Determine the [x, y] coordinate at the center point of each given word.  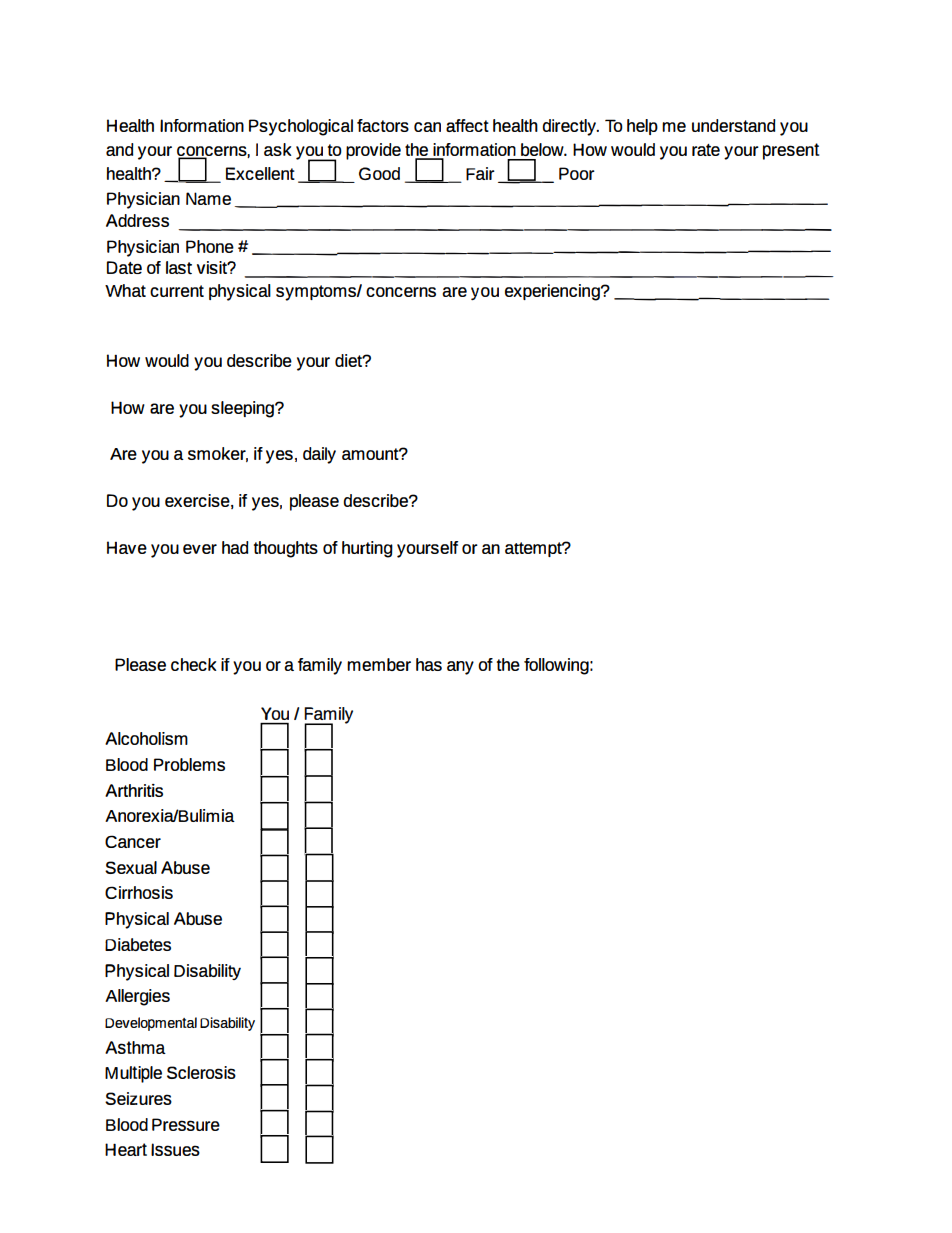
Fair [480, 174]
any [460, 668]
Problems [189, 764]
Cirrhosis [139, 892]
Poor [577, 173]
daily [319, 455]
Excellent [260, 173]
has [429, 664]
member [379, 664]
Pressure [186, 1124]
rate [706, 150]
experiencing [553, 292]
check [194, 664]
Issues [175, 1149]
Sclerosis [201, 1072]
